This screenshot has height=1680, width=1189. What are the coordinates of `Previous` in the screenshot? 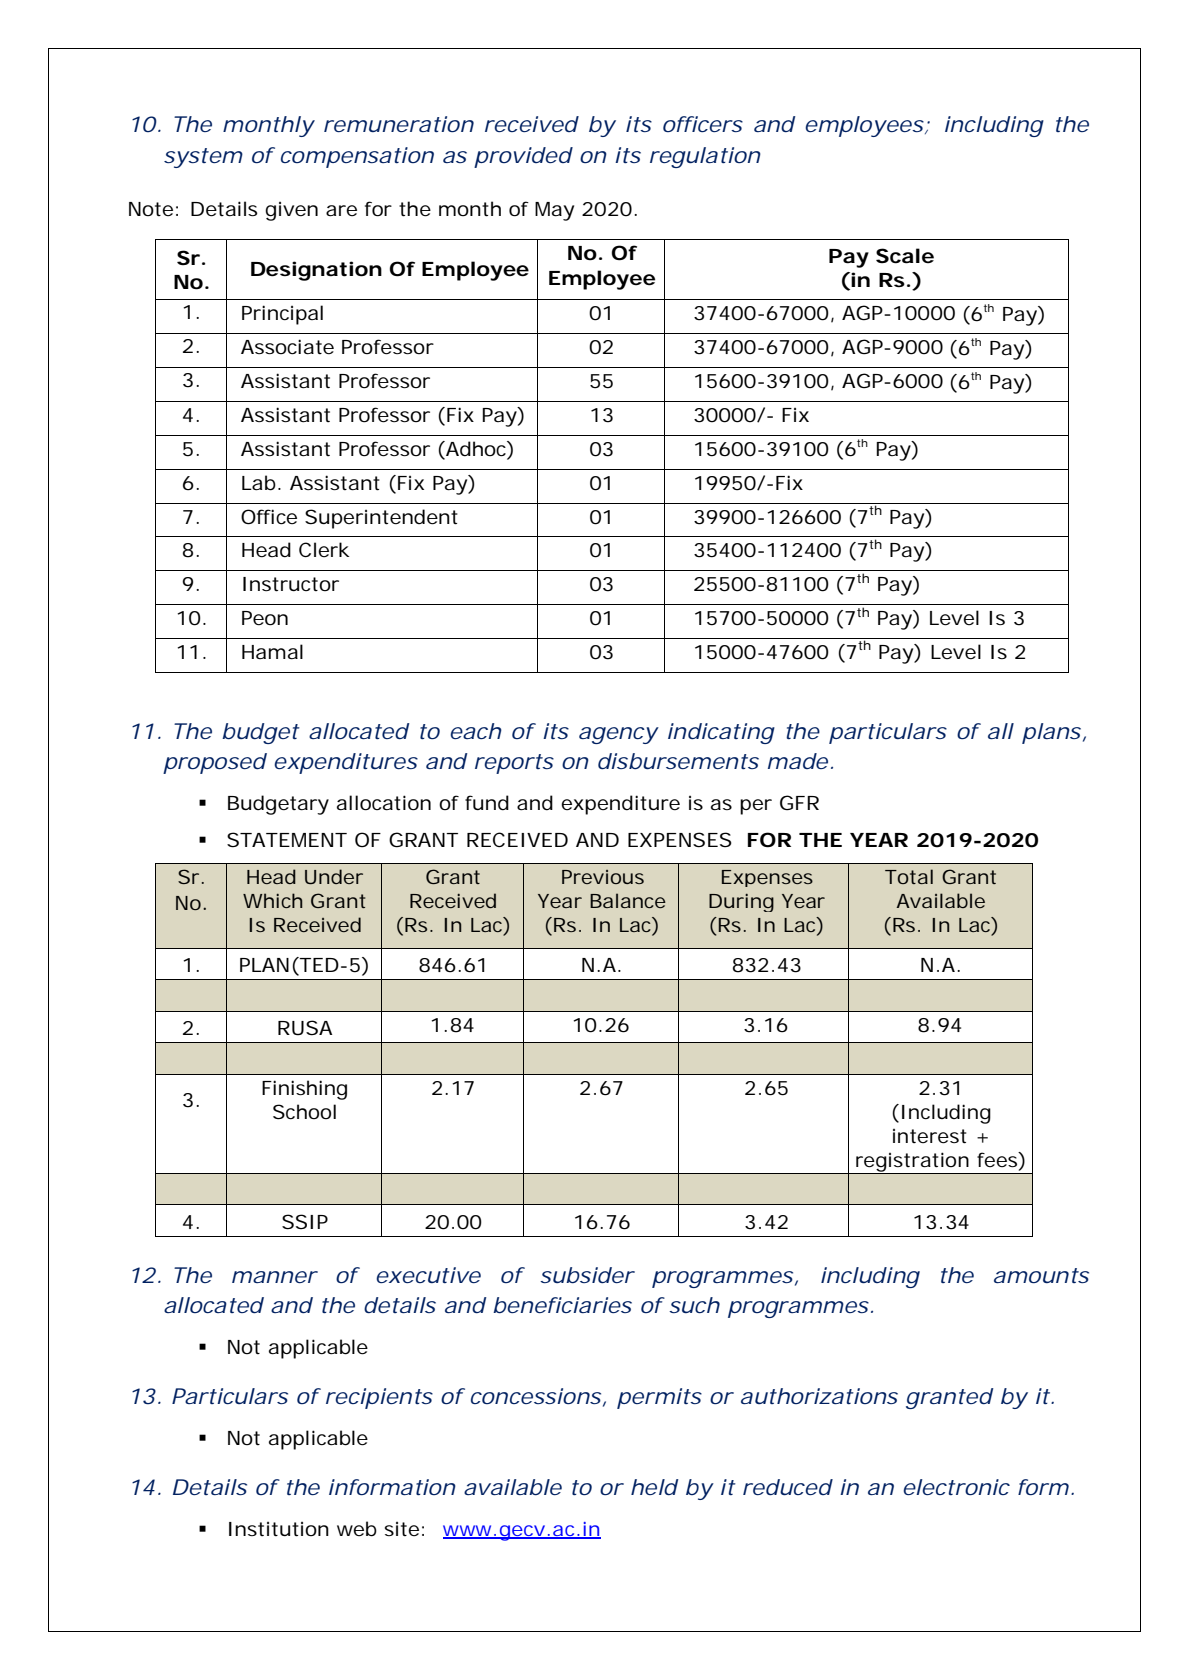 It's located at (603, 877).
